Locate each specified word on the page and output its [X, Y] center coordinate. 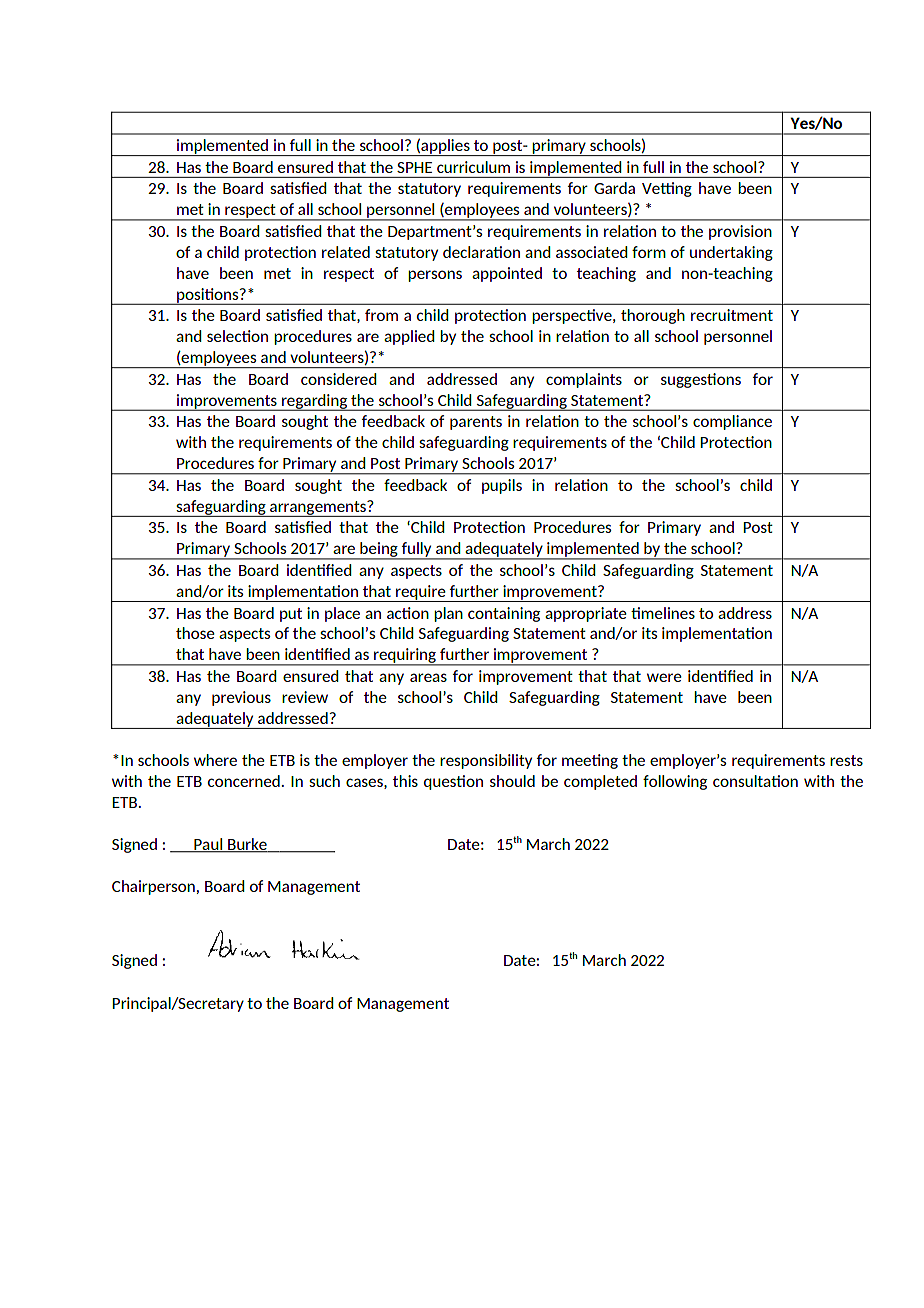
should [512, 781]
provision [740, 232]
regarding [315, 402]
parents [476, 423]
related [346, 252]
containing [504, 614]
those [195, 633]
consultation [755, 781]
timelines [663, 613]
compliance [732, 422]
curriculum [473, 167]
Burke [247, 845]
